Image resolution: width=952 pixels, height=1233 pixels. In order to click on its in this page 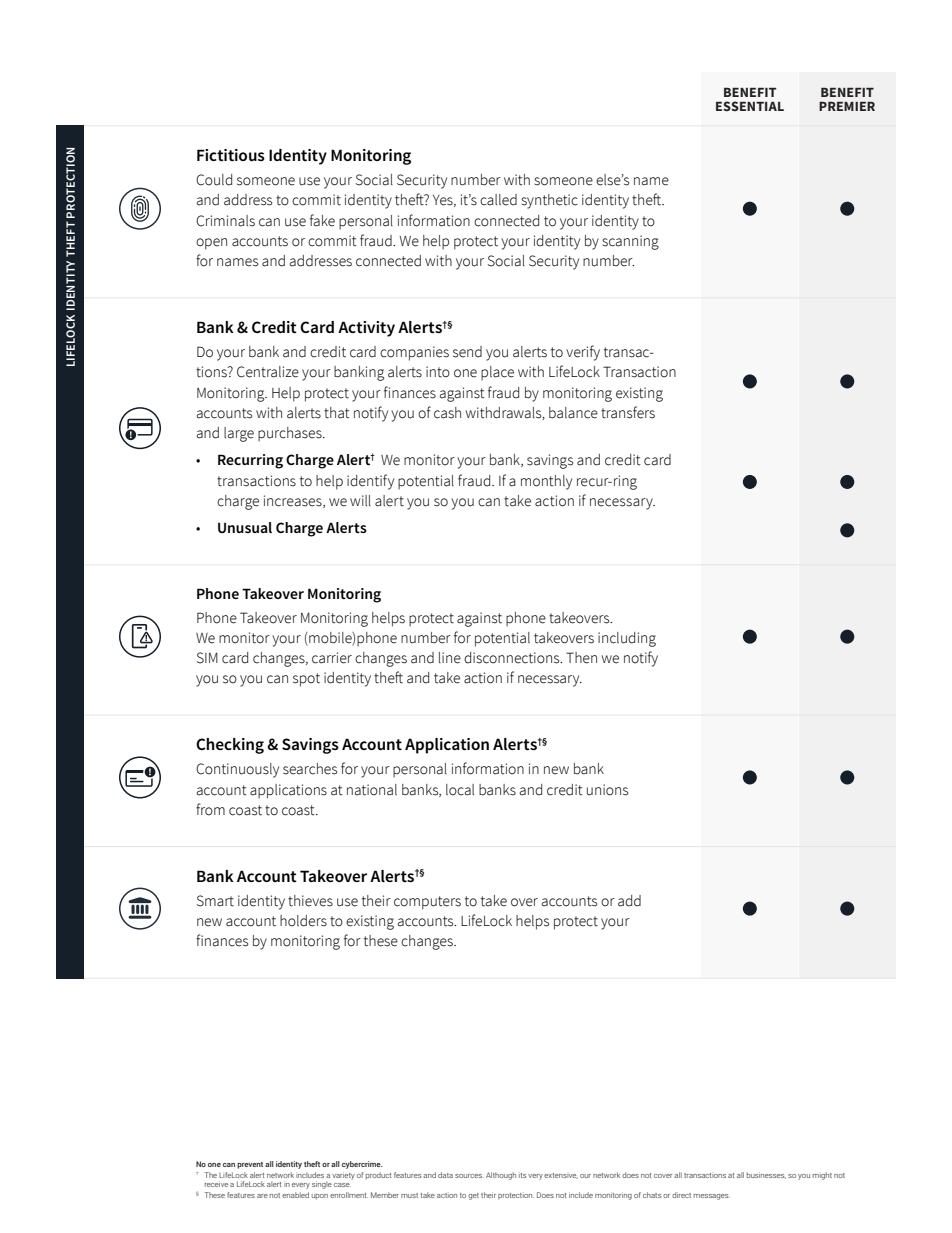, I will do `click(522, 1175)`.
